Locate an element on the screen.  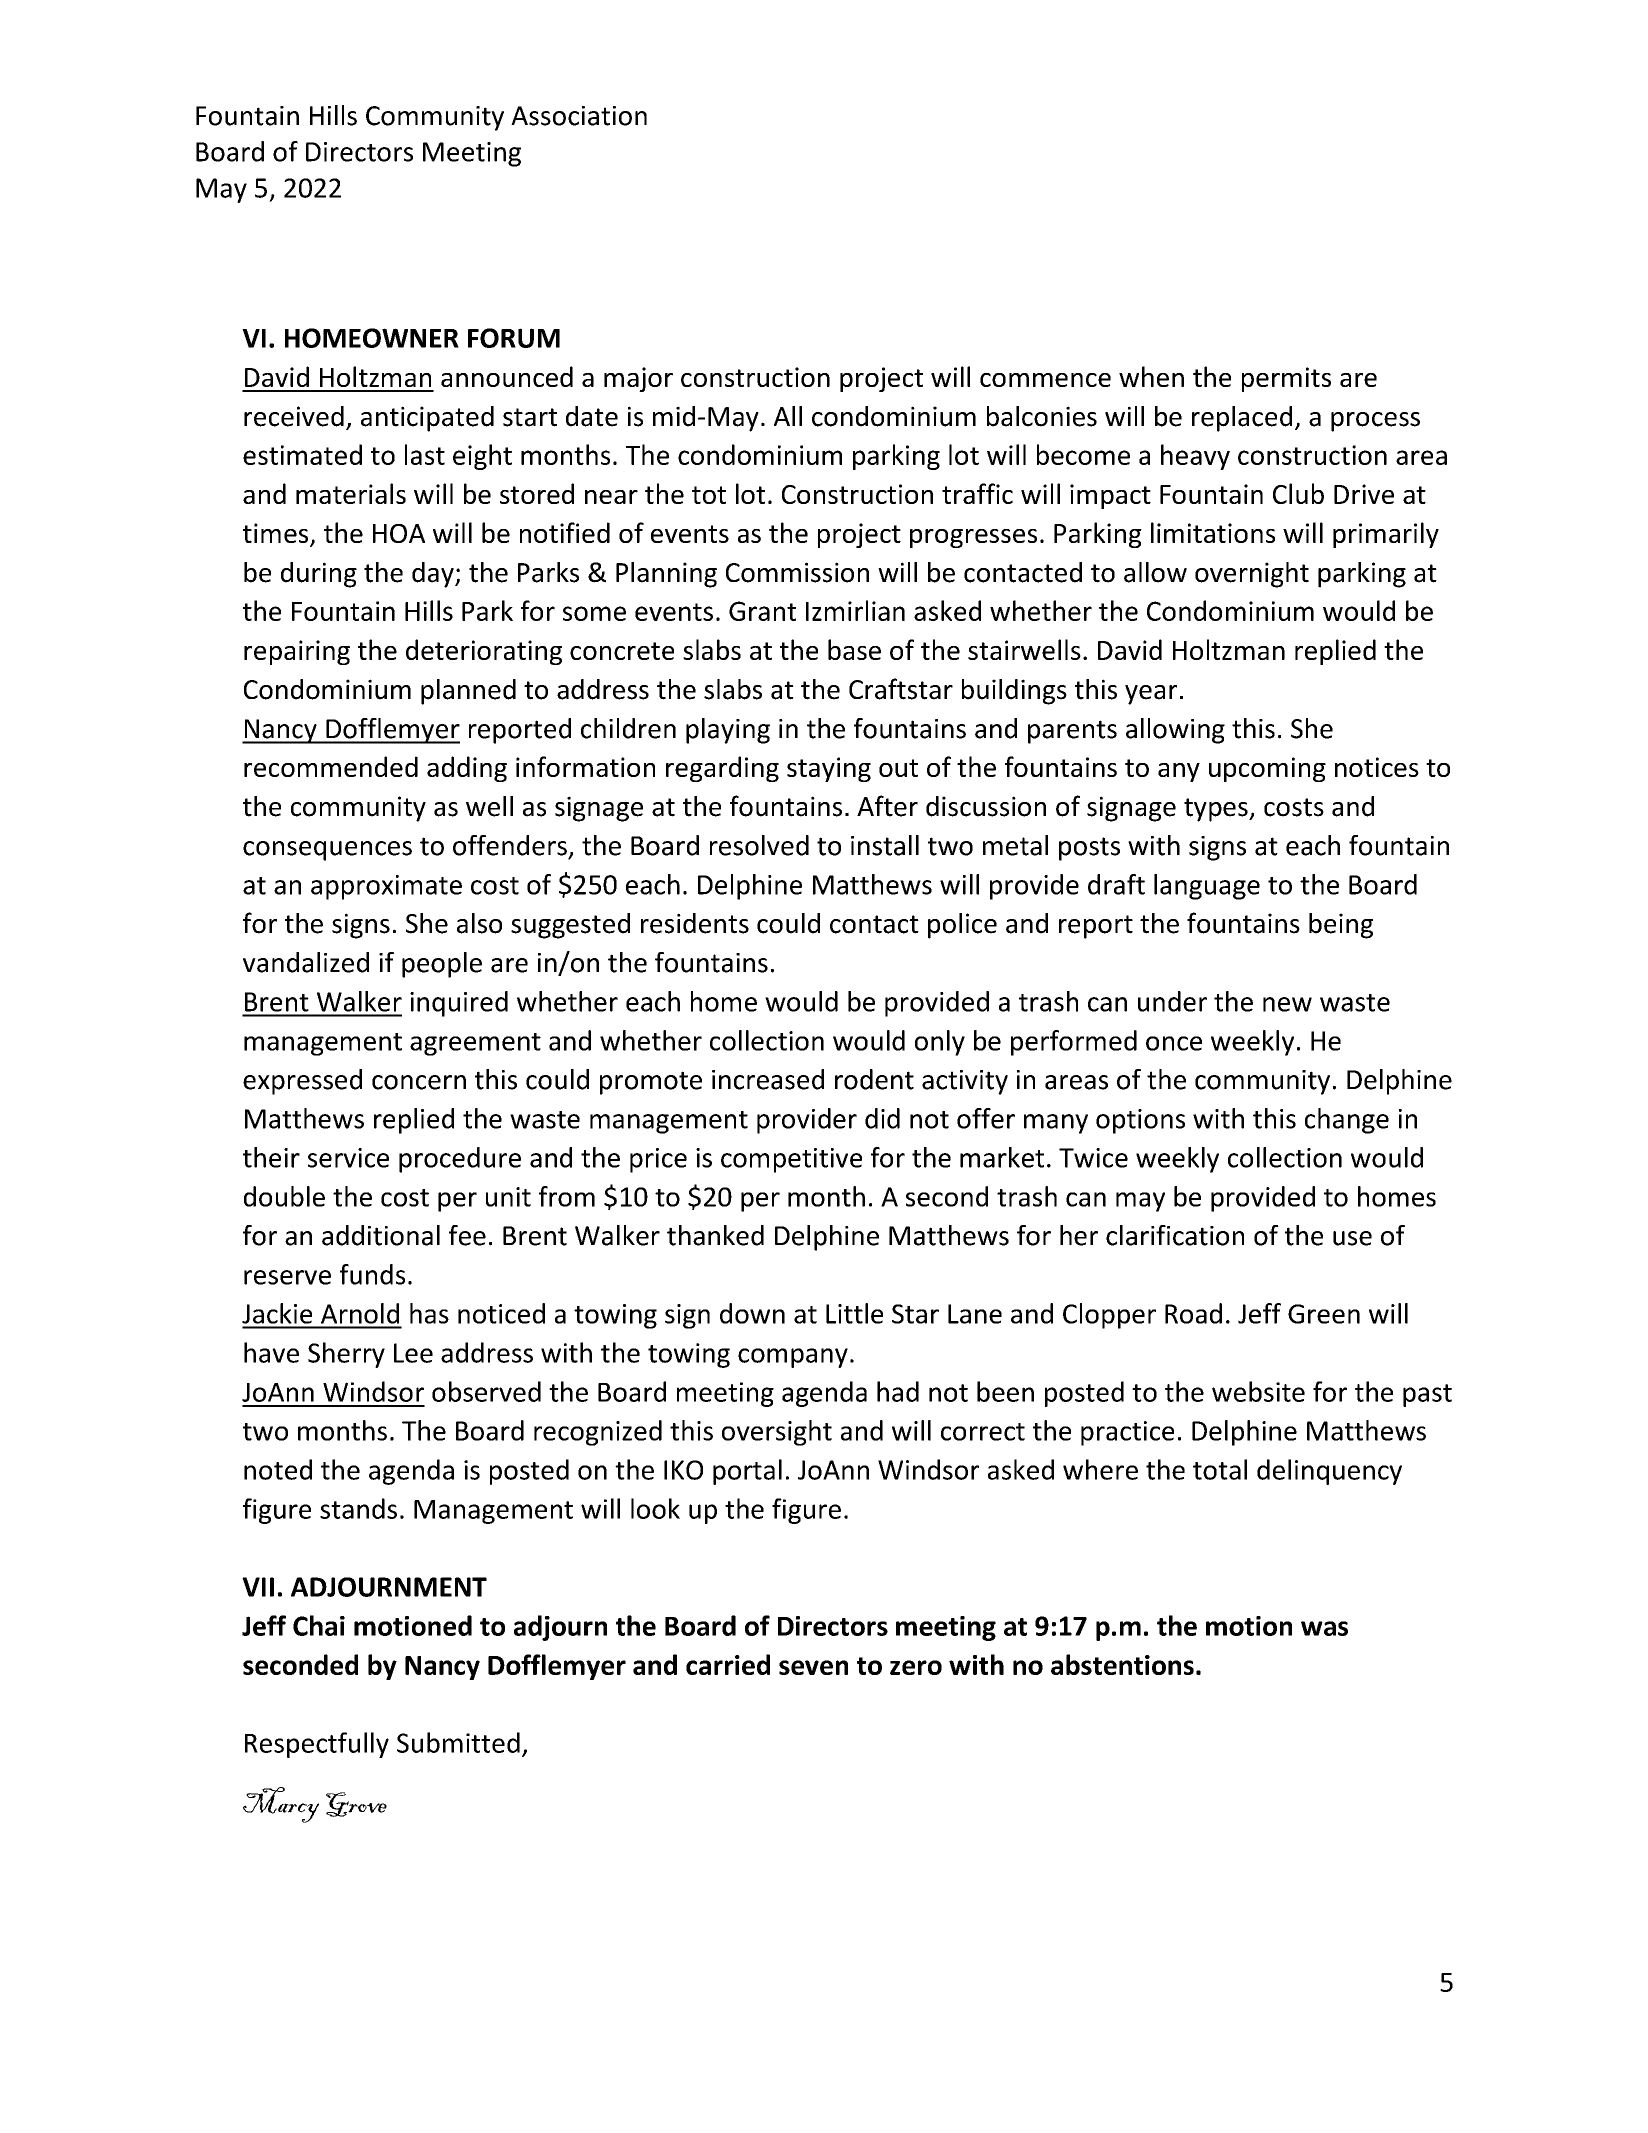
commence is located at coordinates (1045, 380).
